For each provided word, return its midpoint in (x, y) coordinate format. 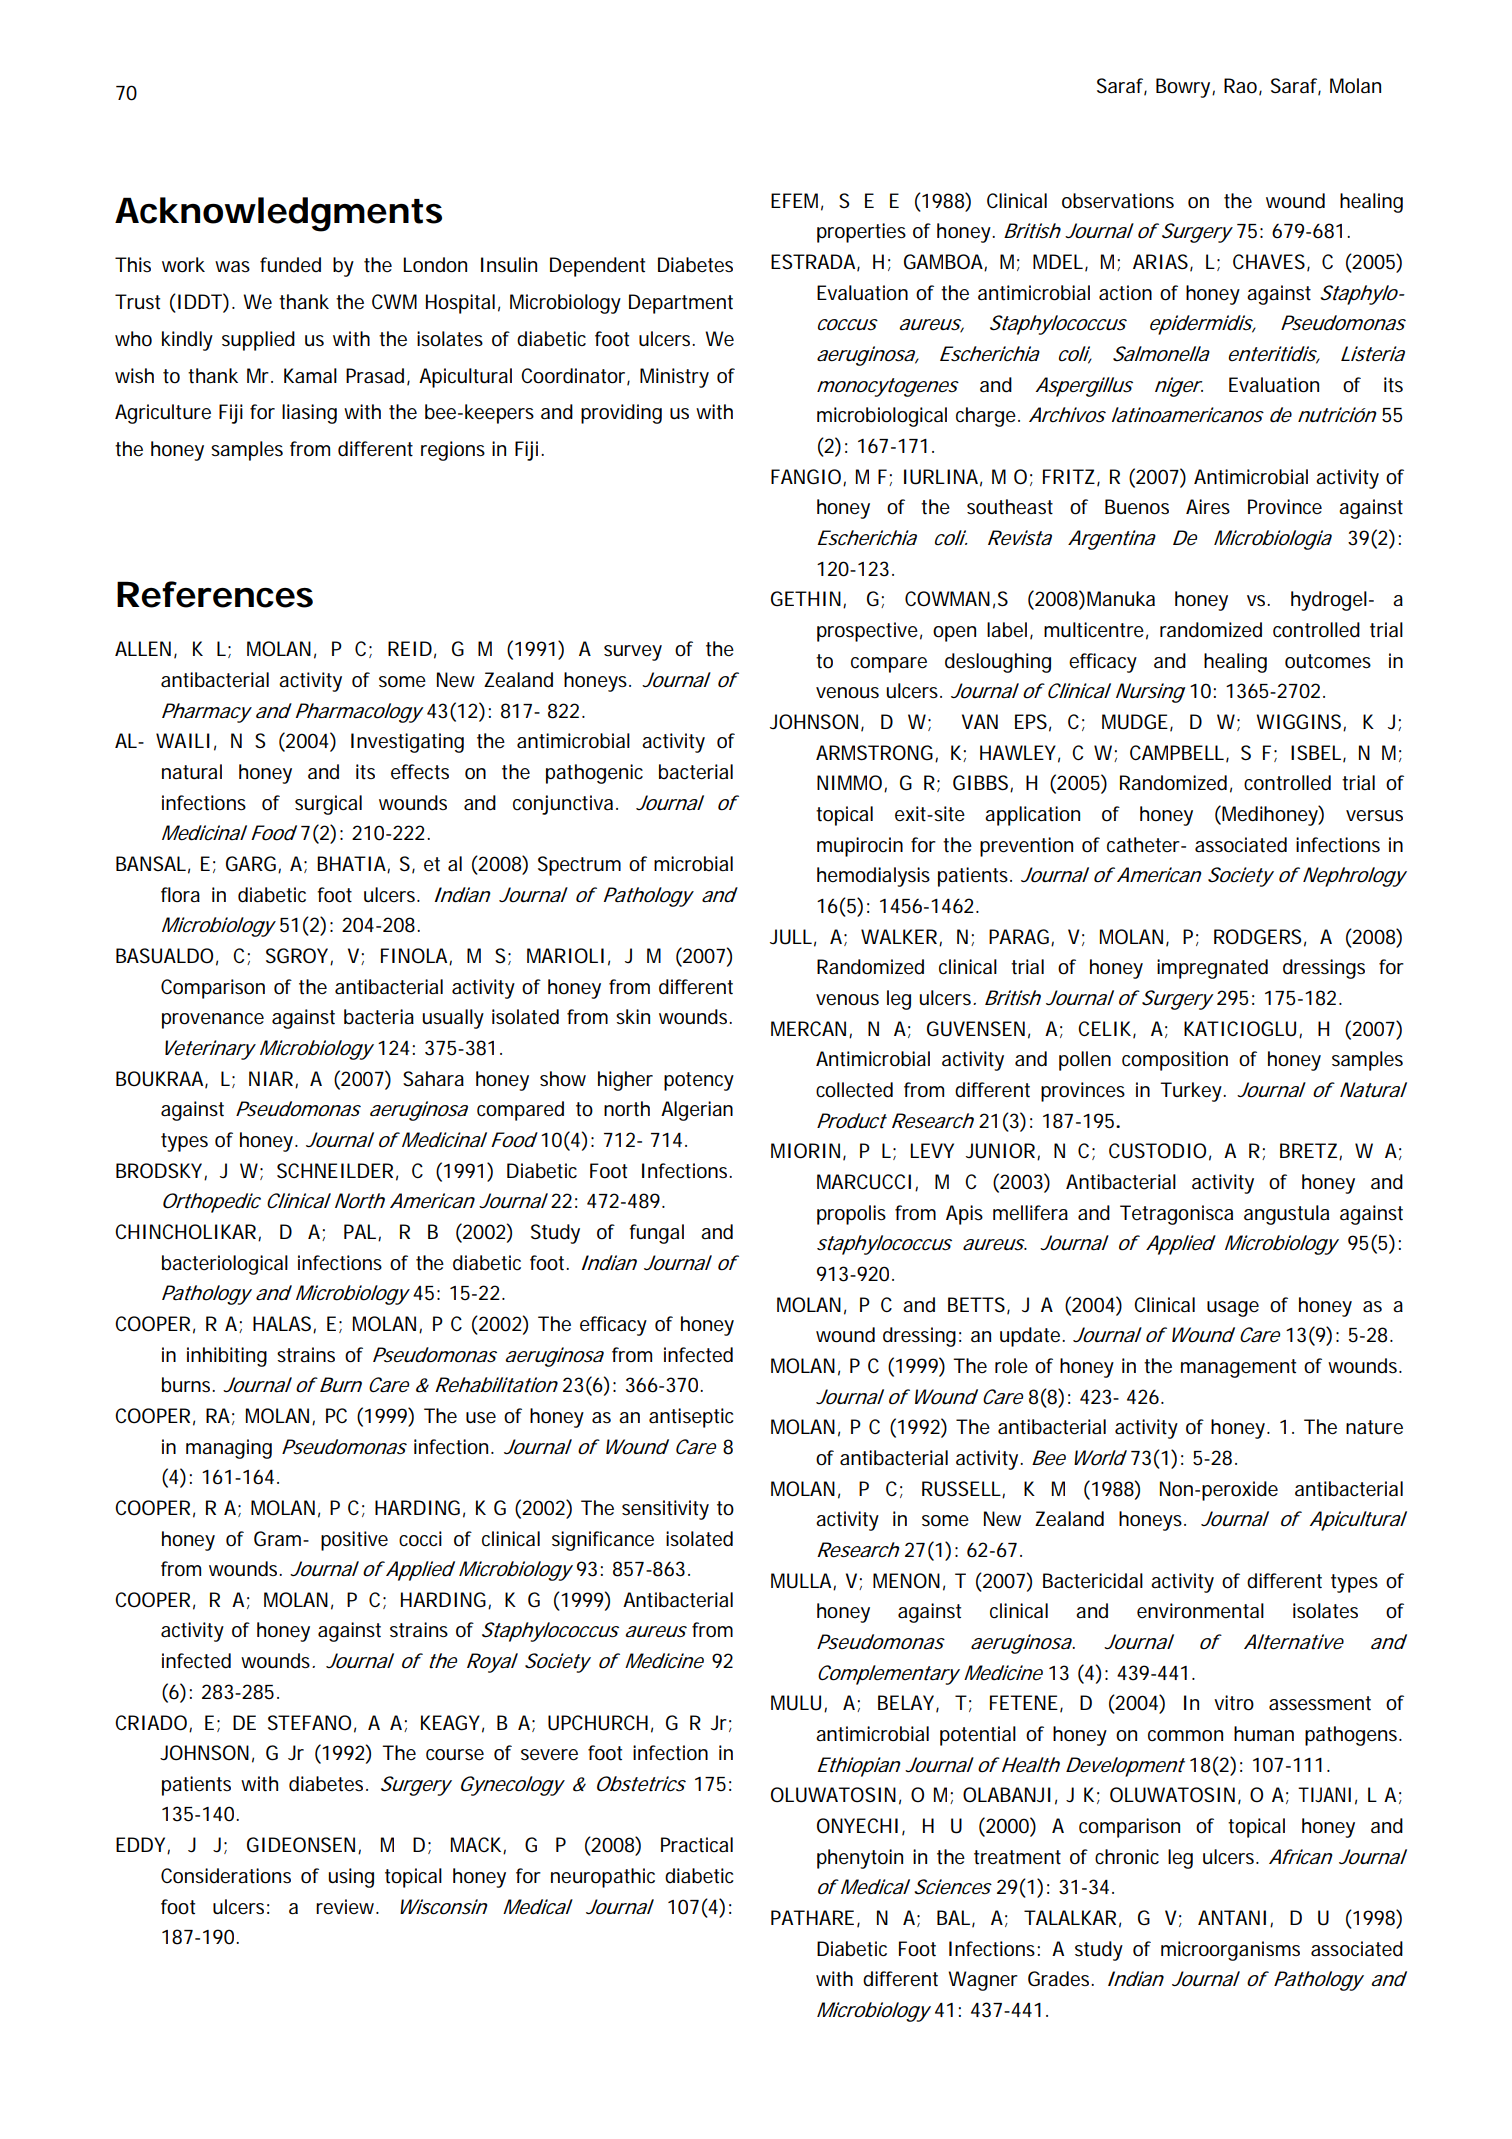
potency (699, 1081)
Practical (697, 1845)
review (347, 1907)
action (1125, 293)
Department (681, 304)
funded (290, 265)
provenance (213, 1021)
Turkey (1192, 1092)
